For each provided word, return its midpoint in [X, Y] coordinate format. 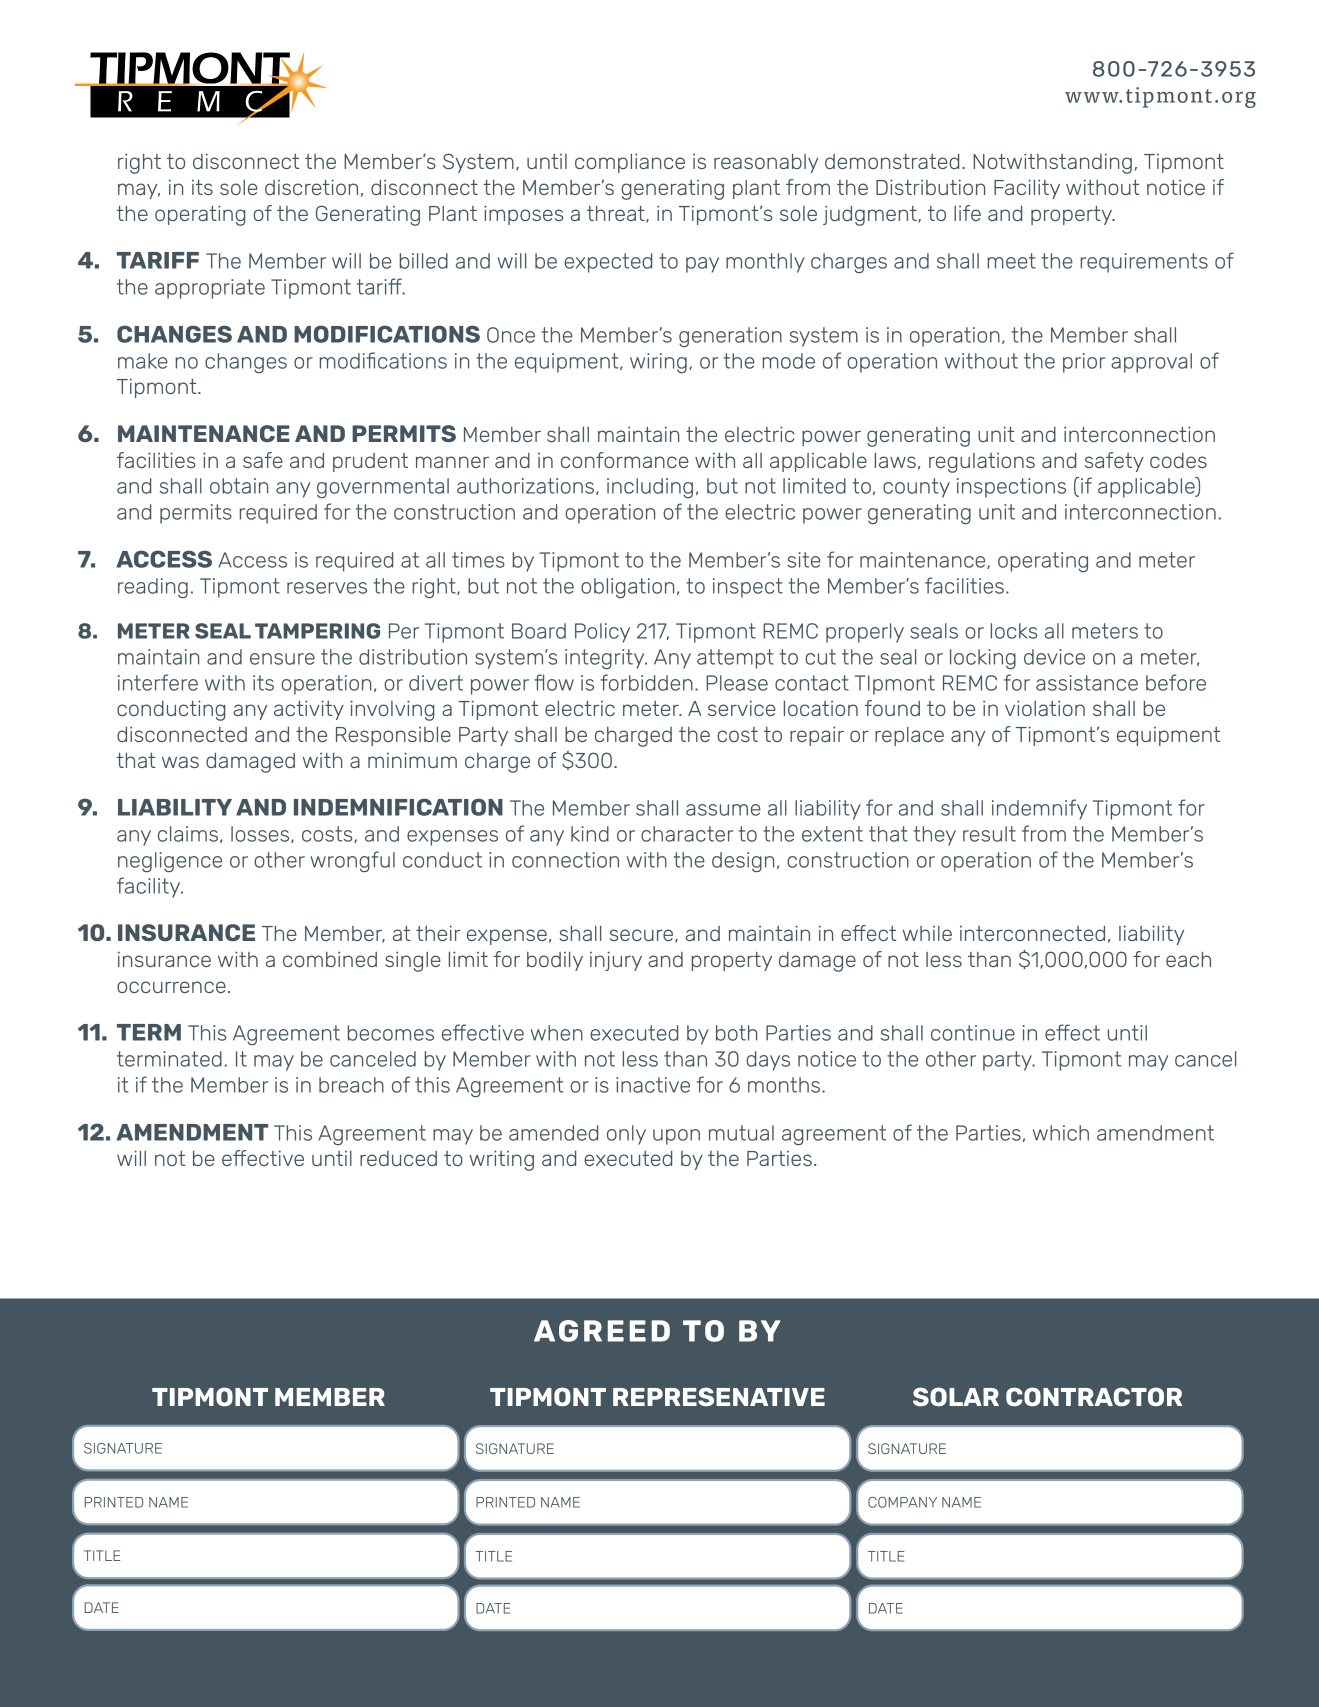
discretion [311, 187]
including [650, 488]
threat [617, 214]
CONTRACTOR [1094, 1396]
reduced [398, 1158]
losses [261, 834]
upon [676, 1137]
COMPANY [902, 1502]
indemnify [1039, 809]
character [687, 834]
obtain [239, 486]
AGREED [602, 1331]
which [1061, 1133]
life [967, 213]
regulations [982, 463]
